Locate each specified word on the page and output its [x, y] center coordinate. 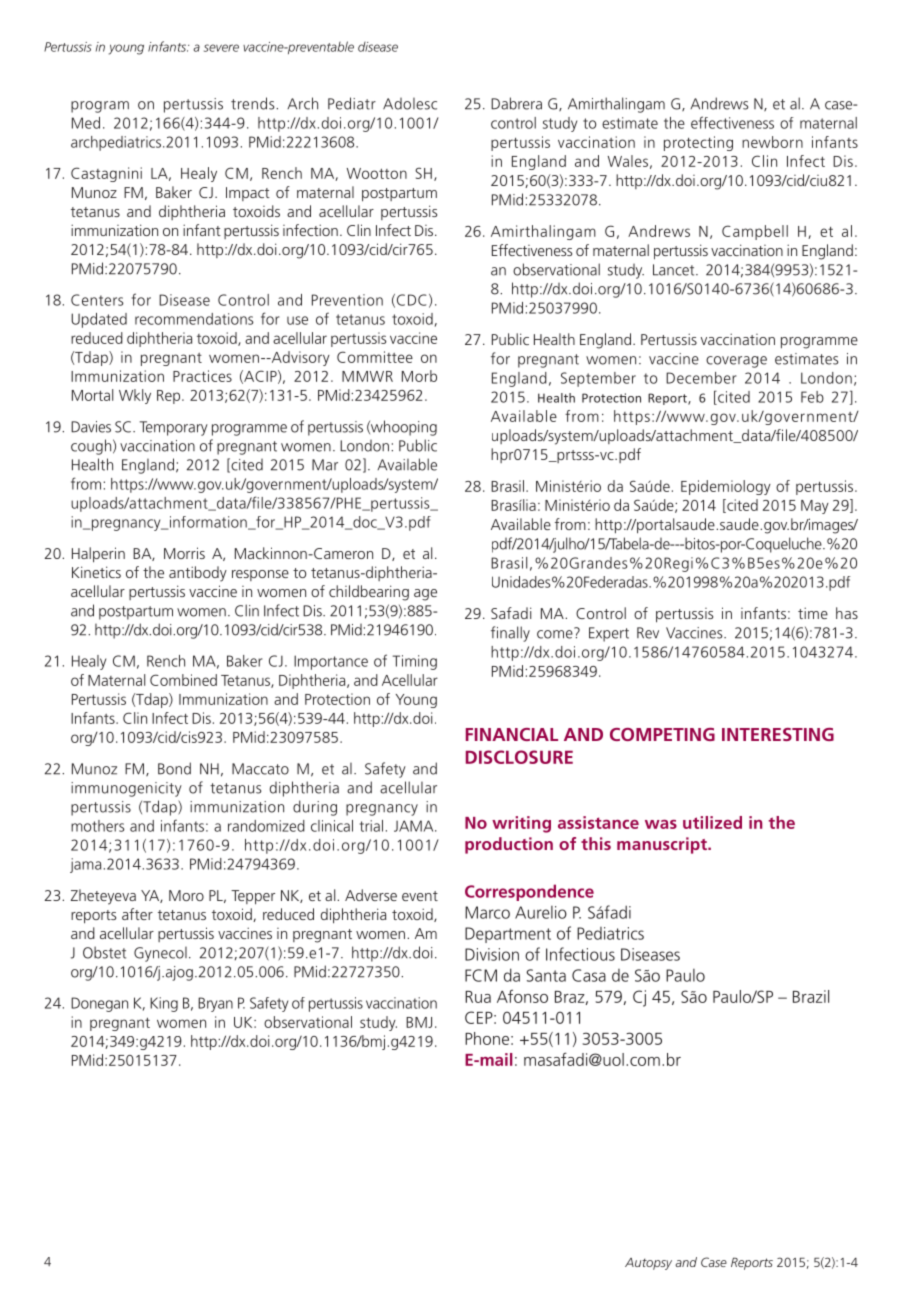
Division [492, 954]
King [164, 1004]
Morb [419, 376]
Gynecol [160, 954]
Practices [202, 376]
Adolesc [410, 104]
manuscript [663, 845]
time [813, 613]
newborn [772, 142]
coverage [736, 362]
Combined [183, 680]
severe [221, 48]
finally [510, 634]
